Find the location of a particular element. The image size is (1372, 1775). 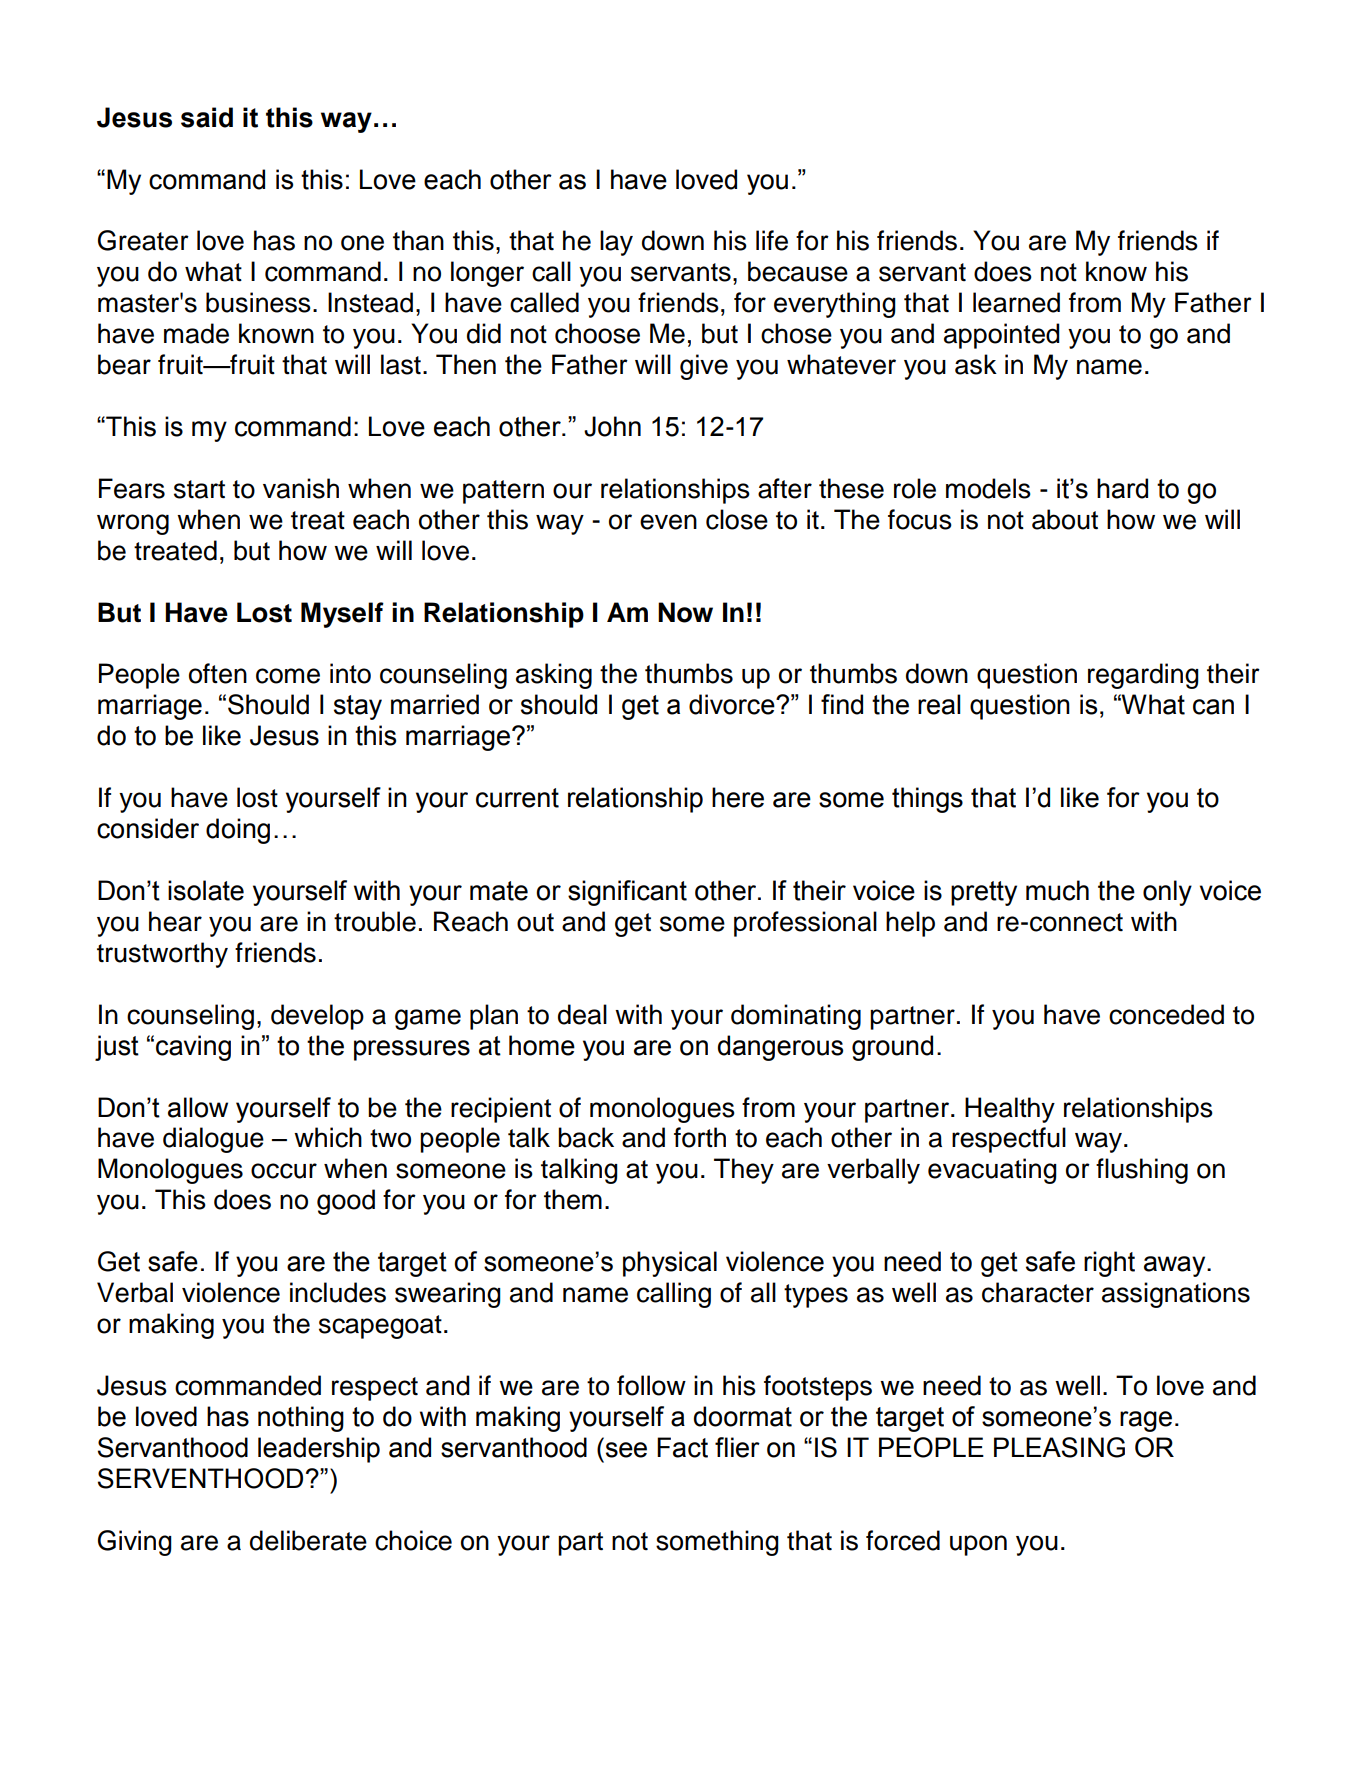

caving is located at coordinates (193, 1048).
